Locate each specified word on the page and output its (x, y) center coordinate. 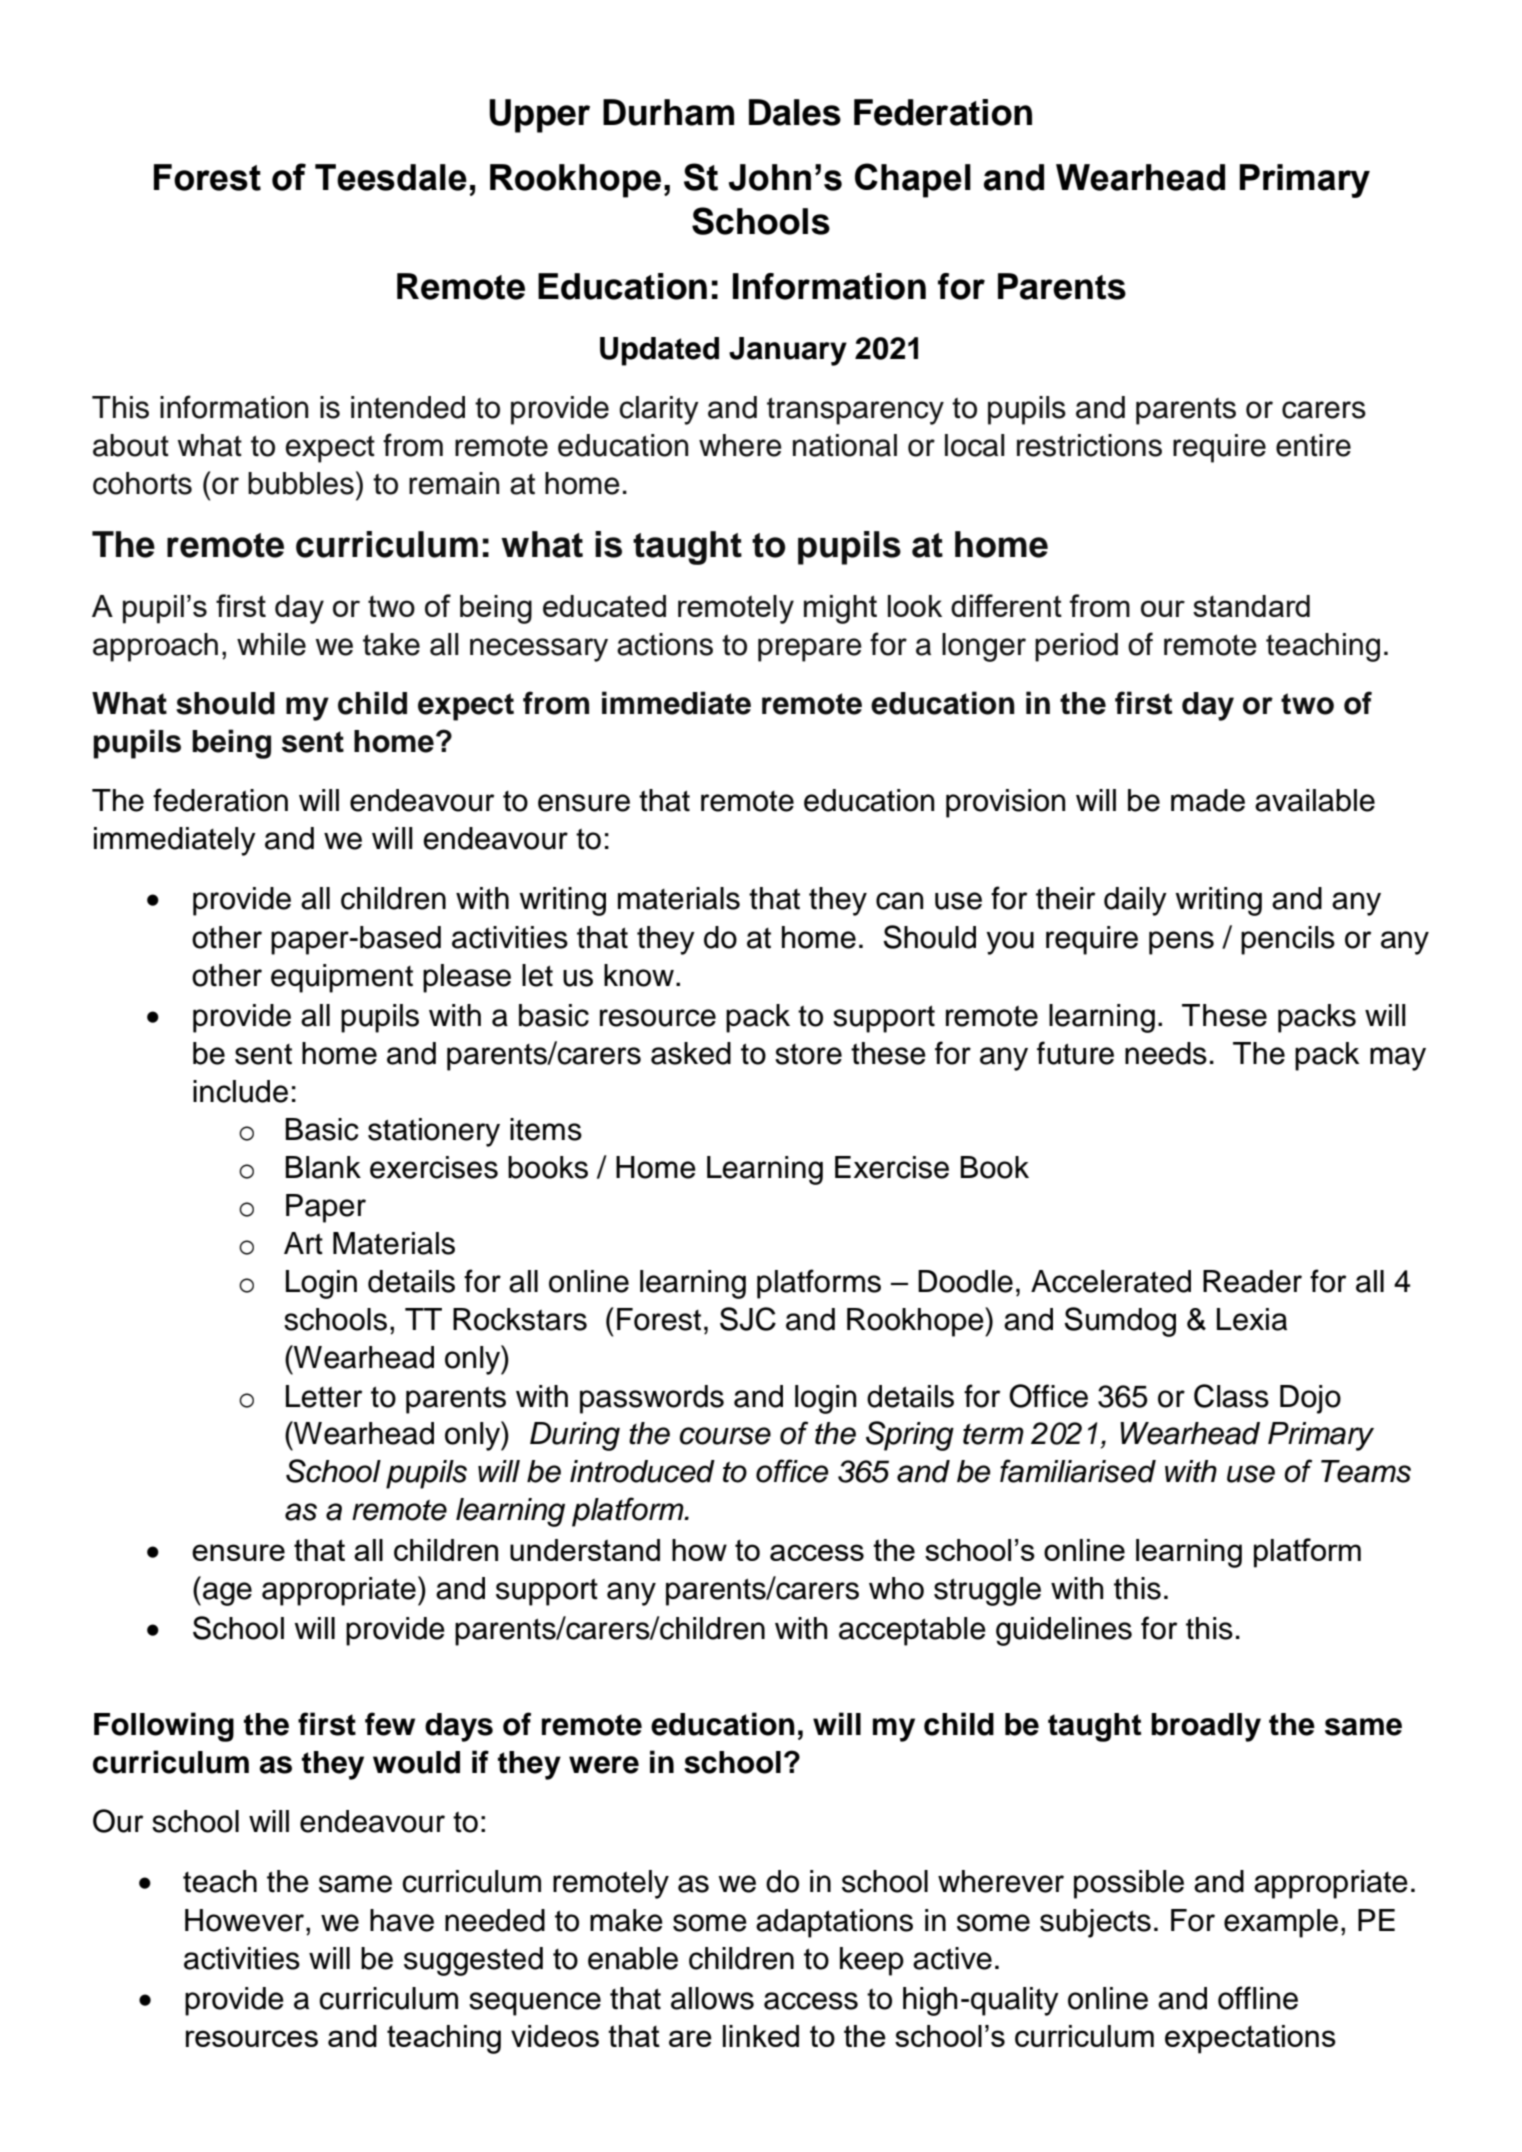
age (227, 1594)
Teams (1366, 1471)
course (725, 1436)
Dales (795, 112)
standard (1251, 606)
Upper (539, 116)
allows (712, 1998)
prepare (810, 650)
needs (1166, 1053)
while (271, 644)
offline (1258, 1998)
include (240, 1091)
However (246, 1920)
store (808, 1054)
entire (1313, 445)
